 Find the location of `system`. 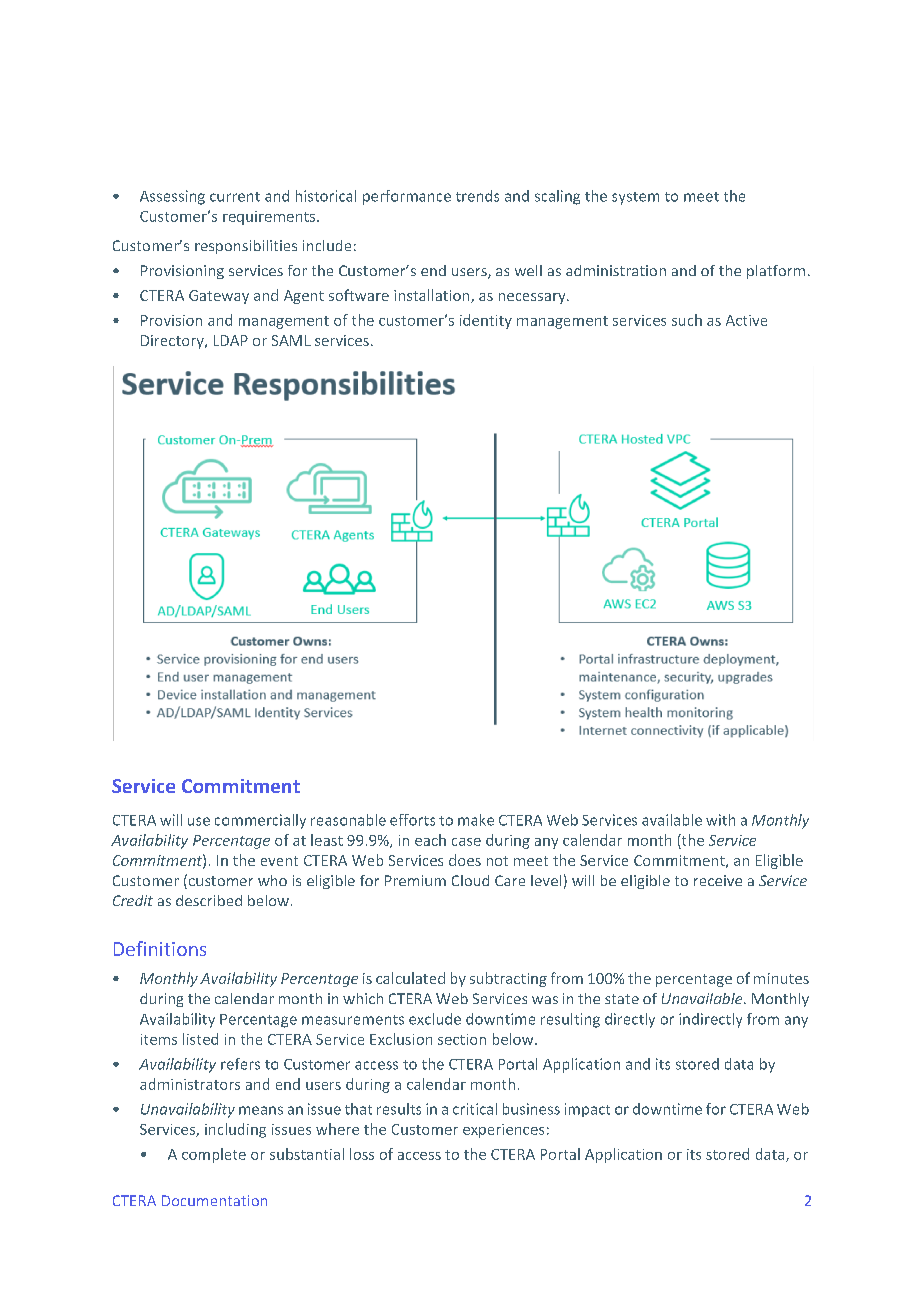

system is located at coordinates (635, 198).
